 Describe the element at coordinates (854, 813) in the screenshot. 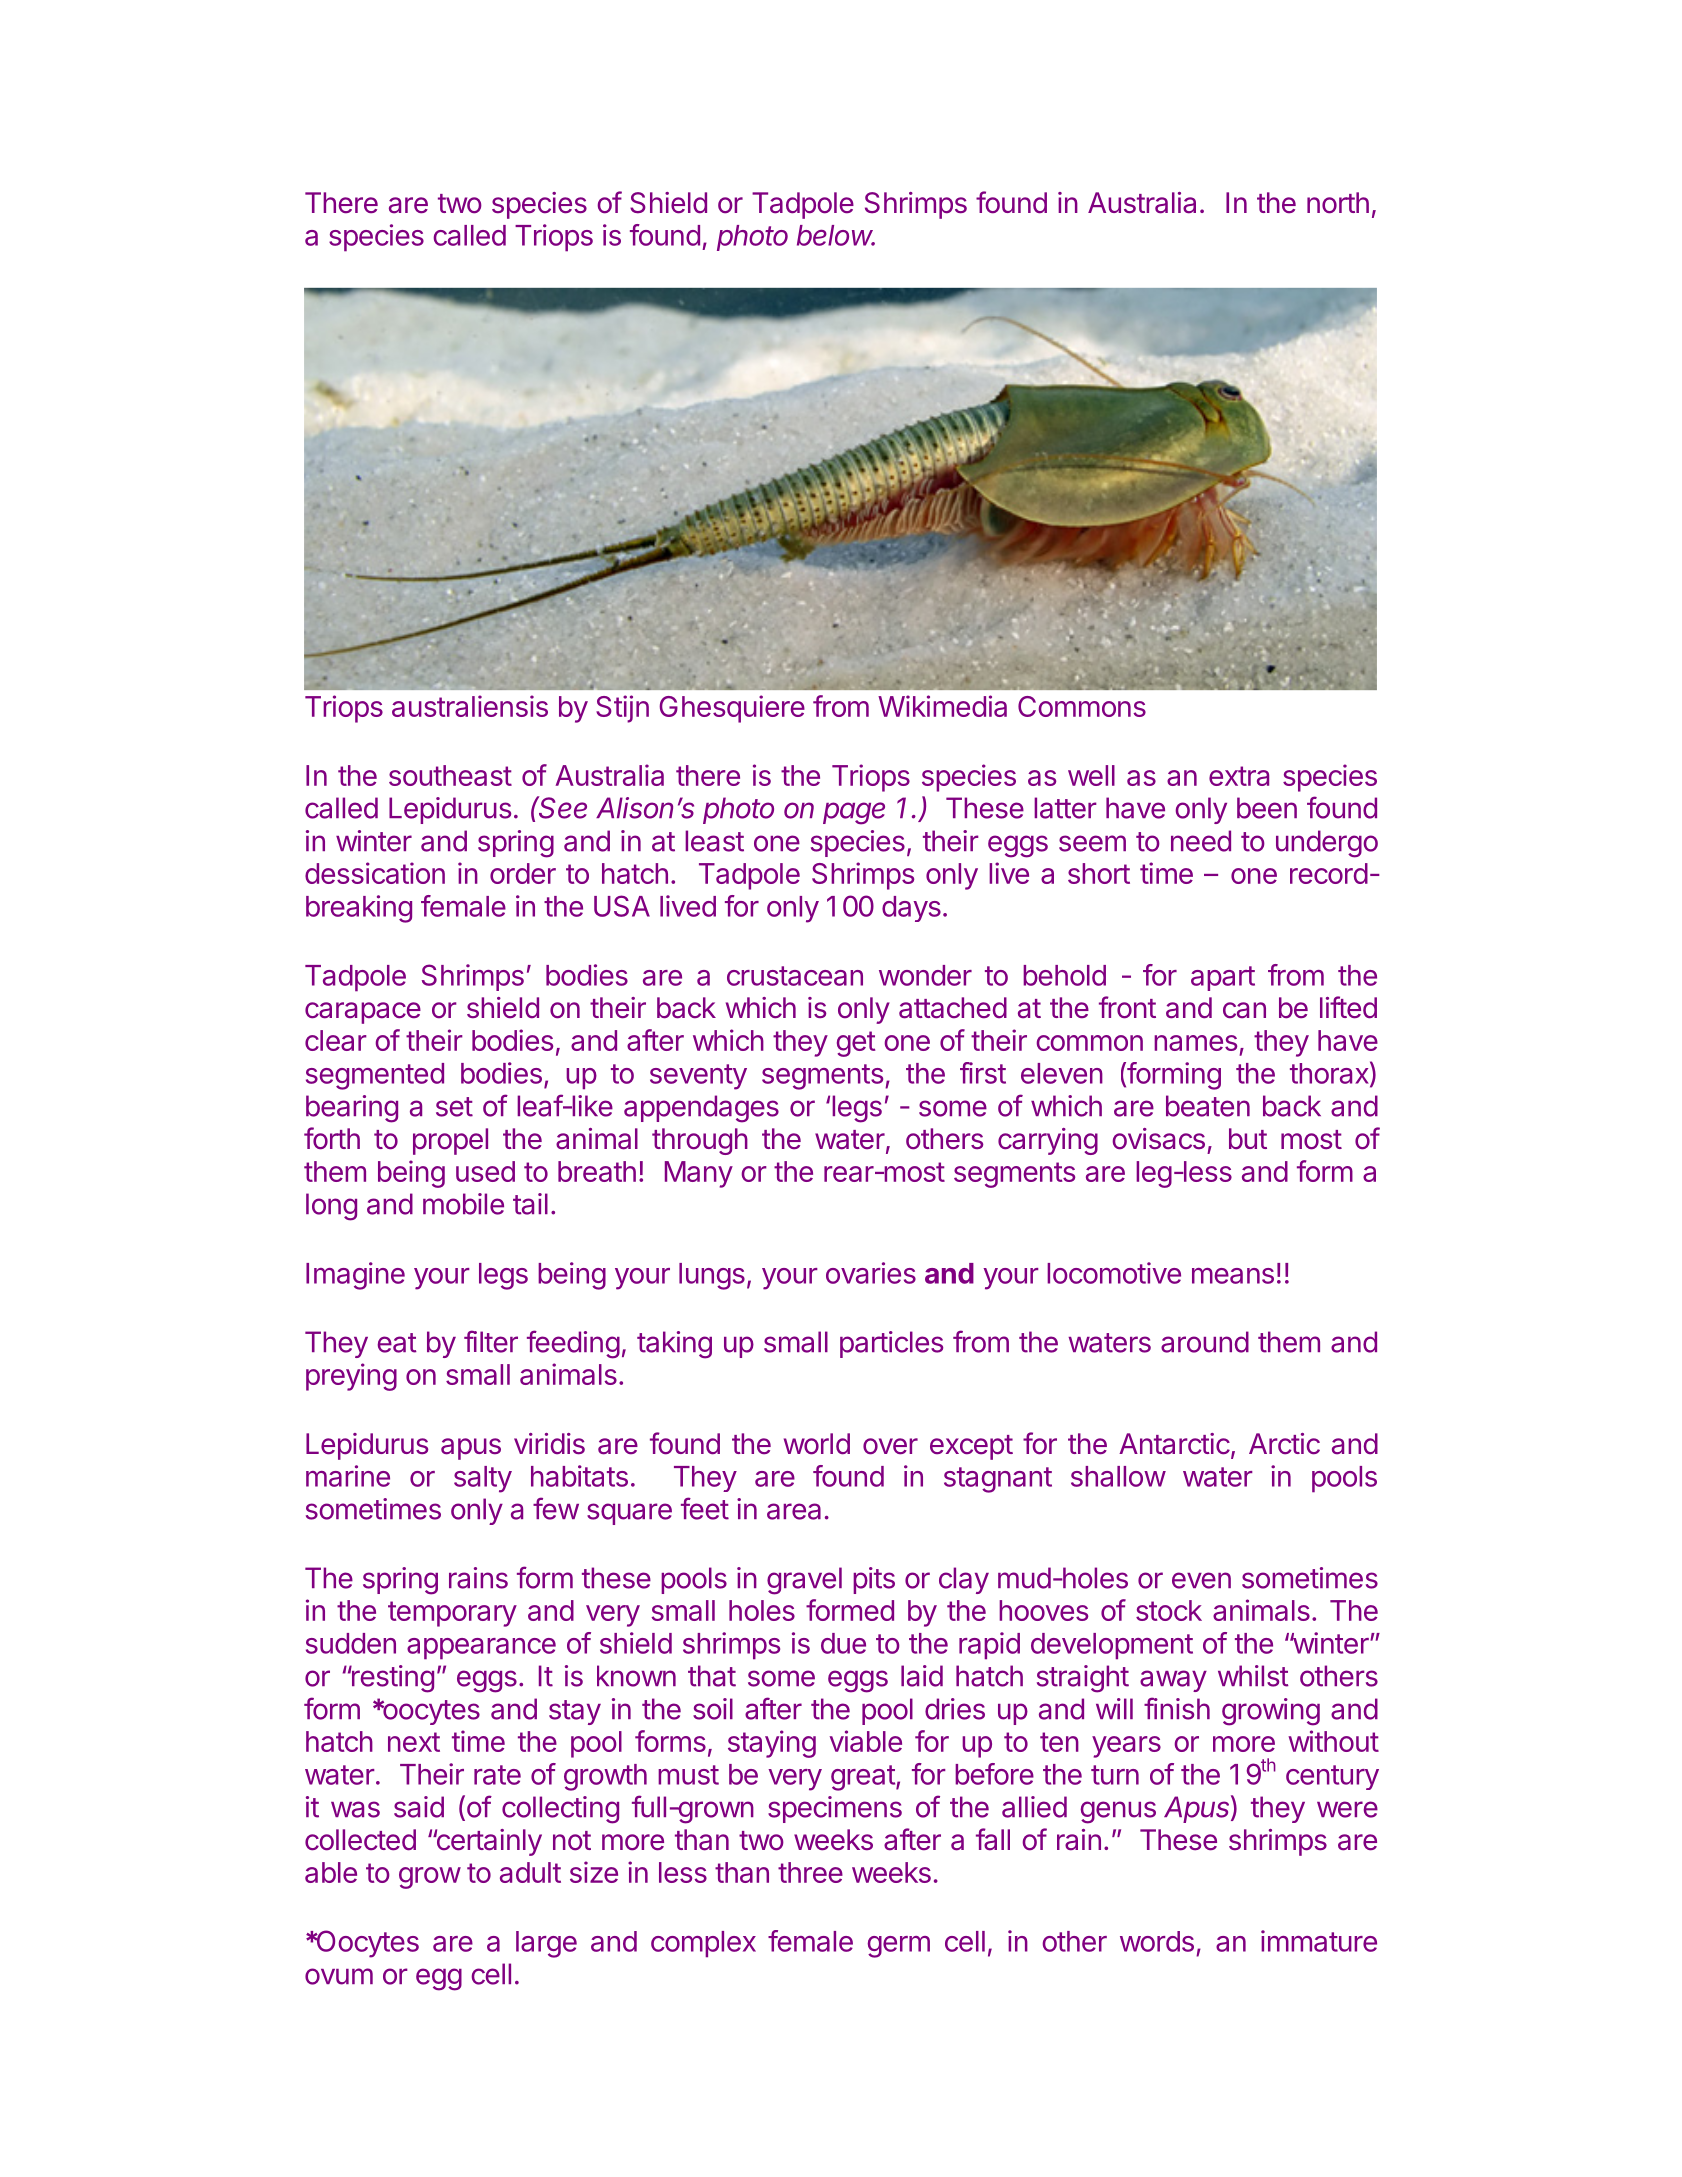

I see `page` at that location.
